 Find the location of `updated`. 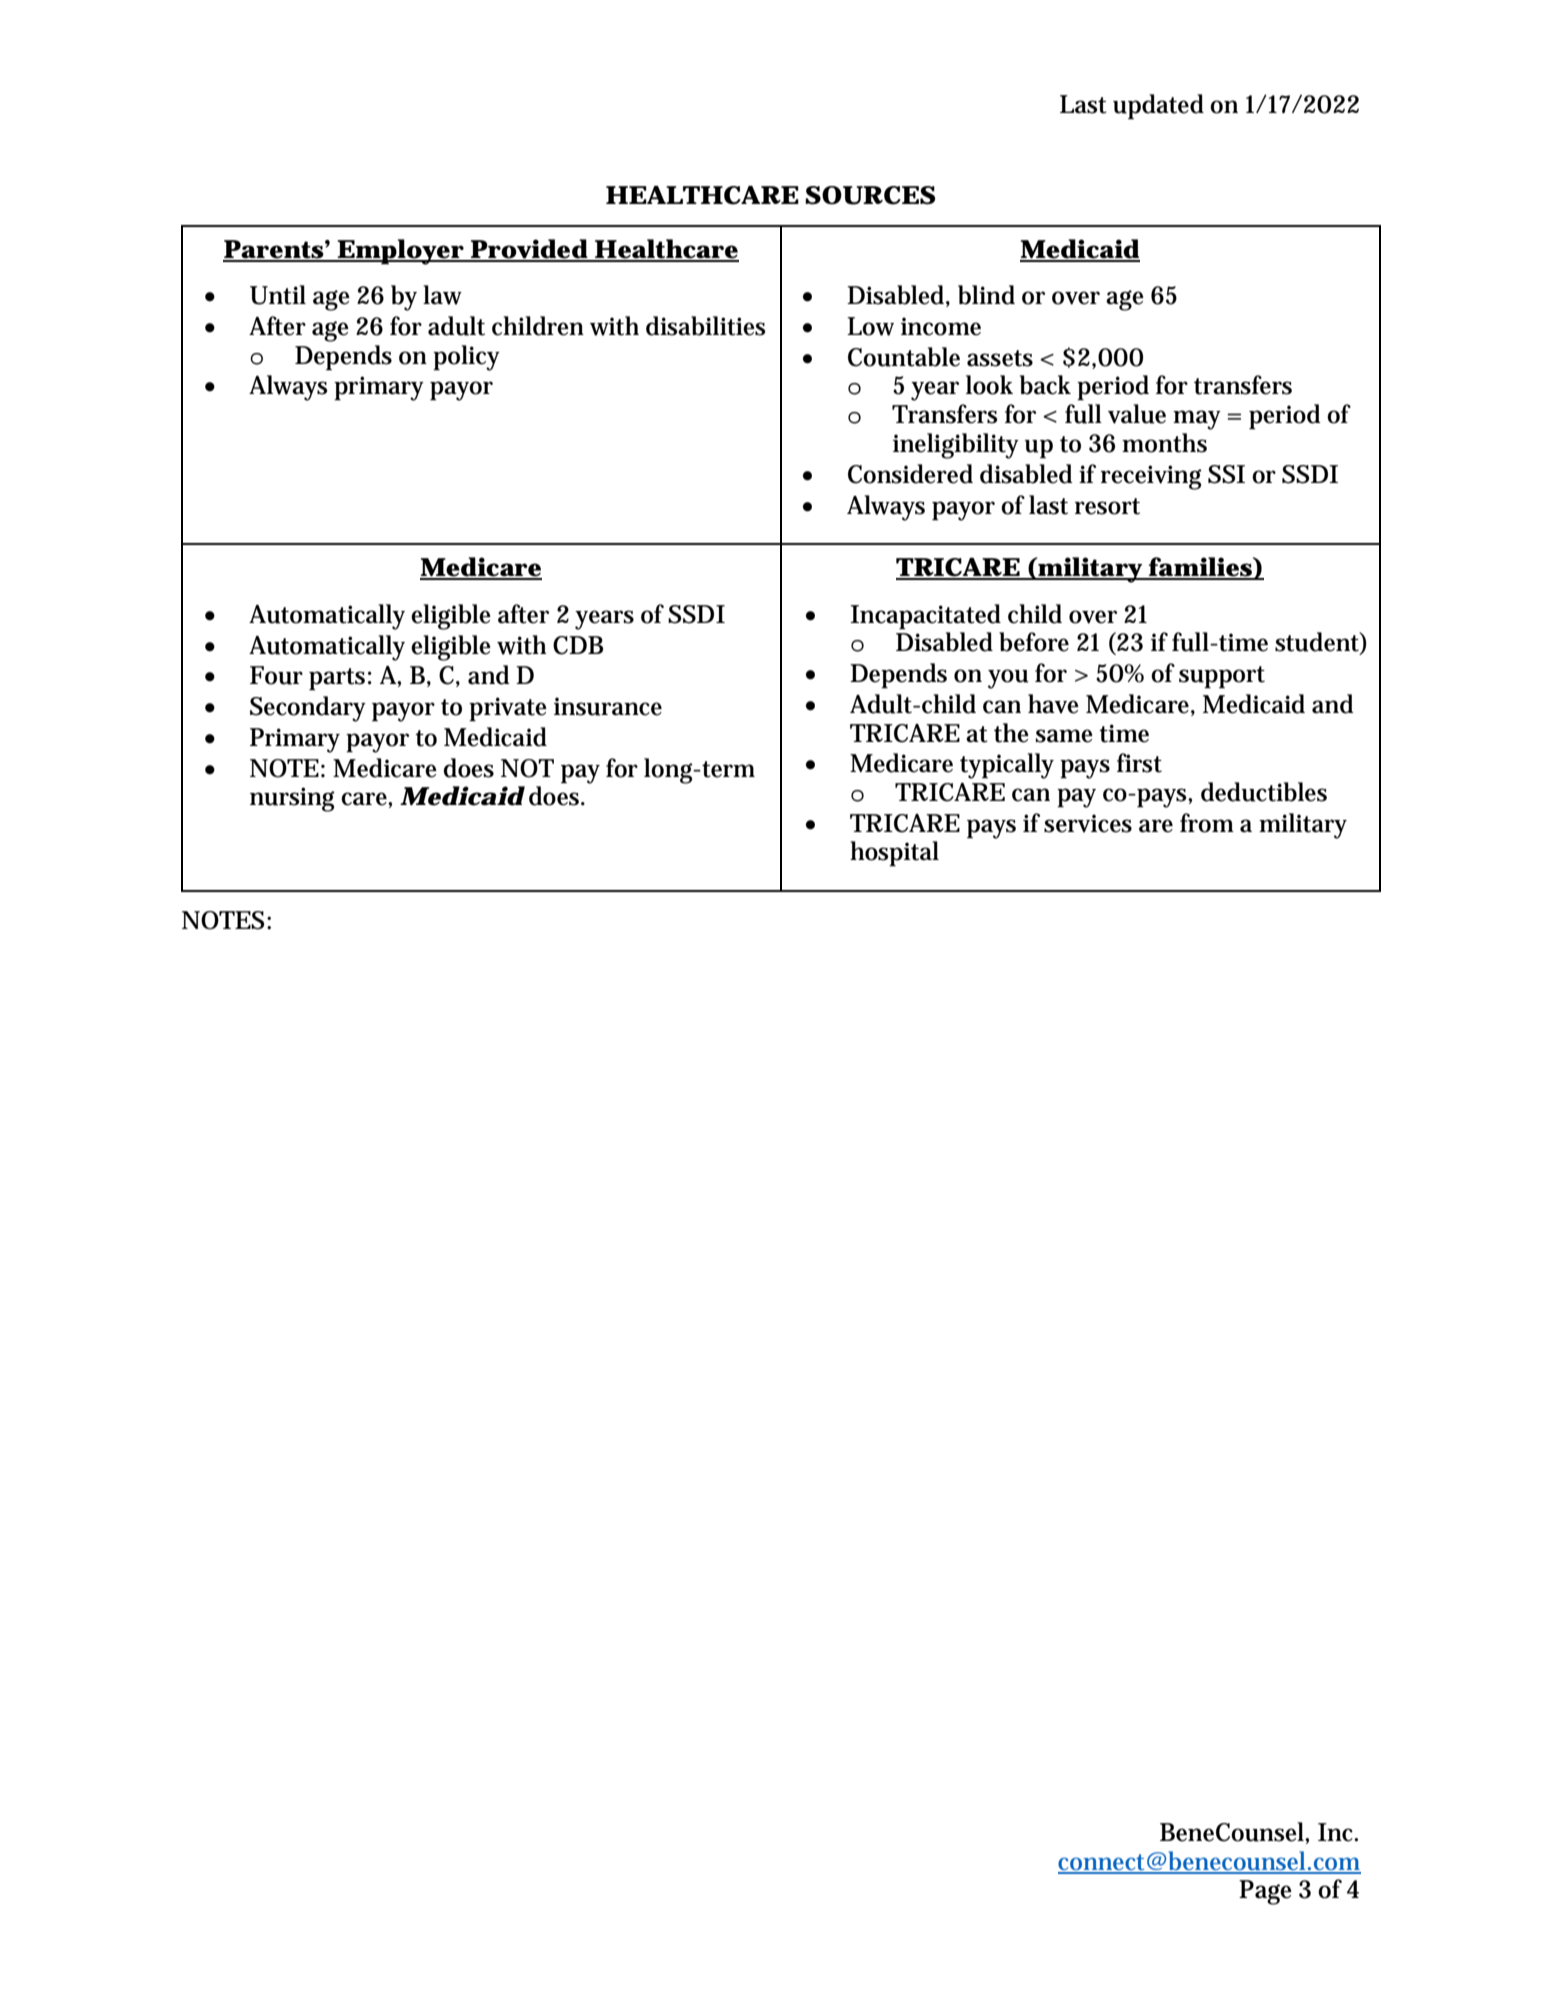

updated is located at coordinates (1158, 107).
